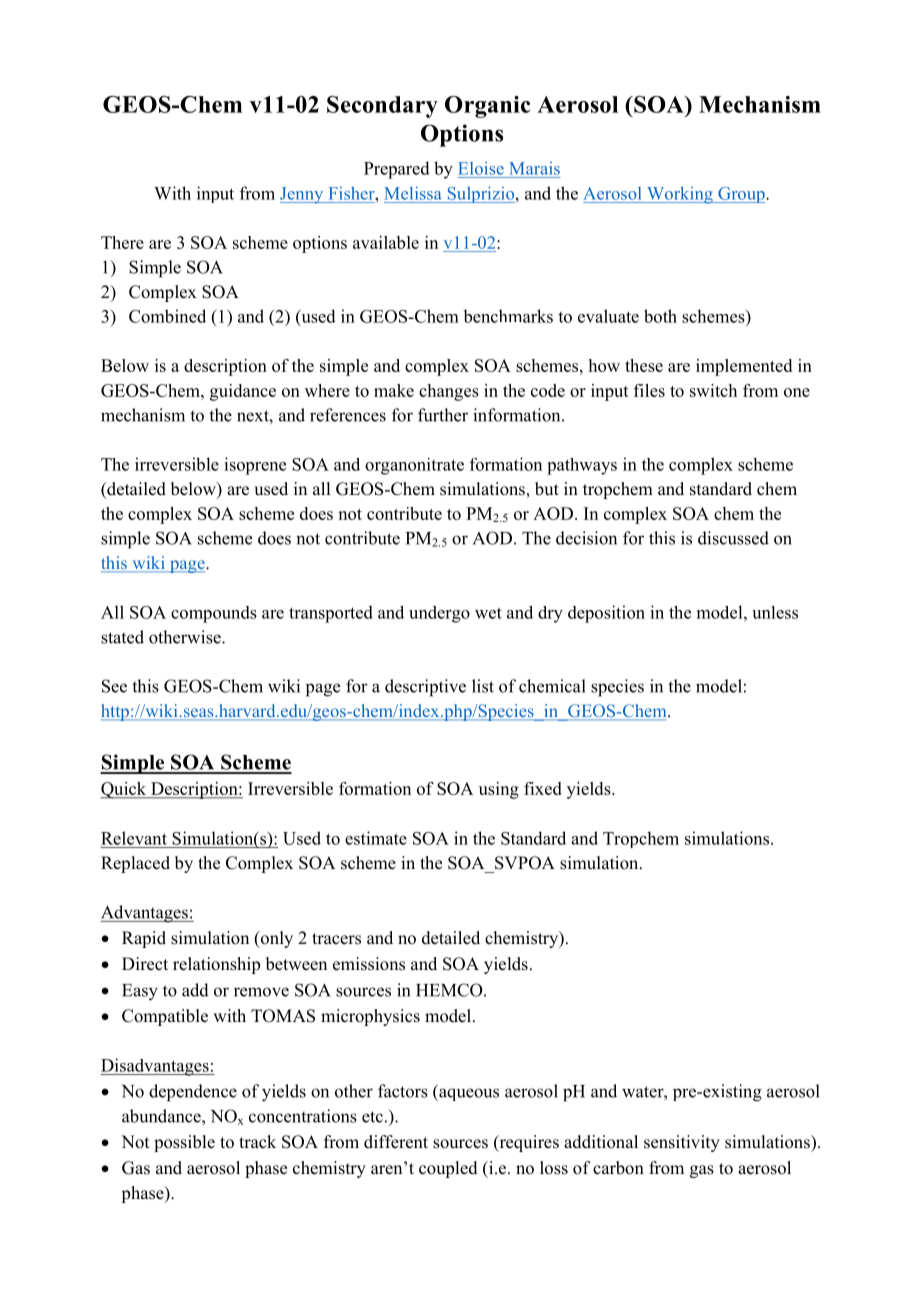 The height and width of the page is (1308, 924). What do you see at coordinates (733, 538) in the page?
I see `discussed` at bounding box center [733, 538].
